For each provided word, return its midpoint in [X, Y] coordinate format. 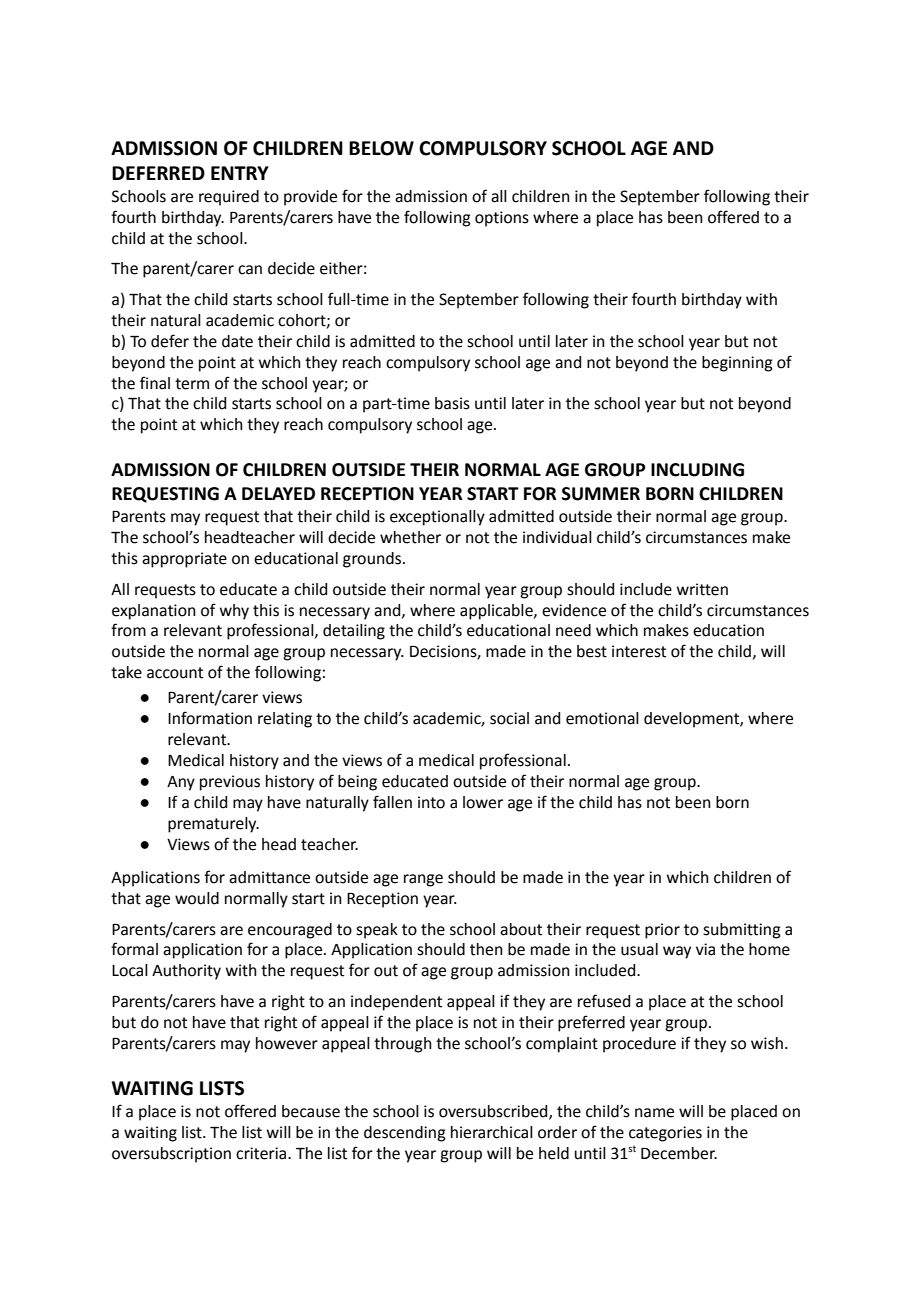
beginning [737, 364]
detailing [354, 632]
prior [662, 931]
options [502, 219]
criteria [262, 1153]
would [197, 898]
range [423, 880]
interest [639, 651]
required [229, 198]
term [192, 384]
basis [452, 403]
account [175, 673]
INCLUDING [697, 470]
